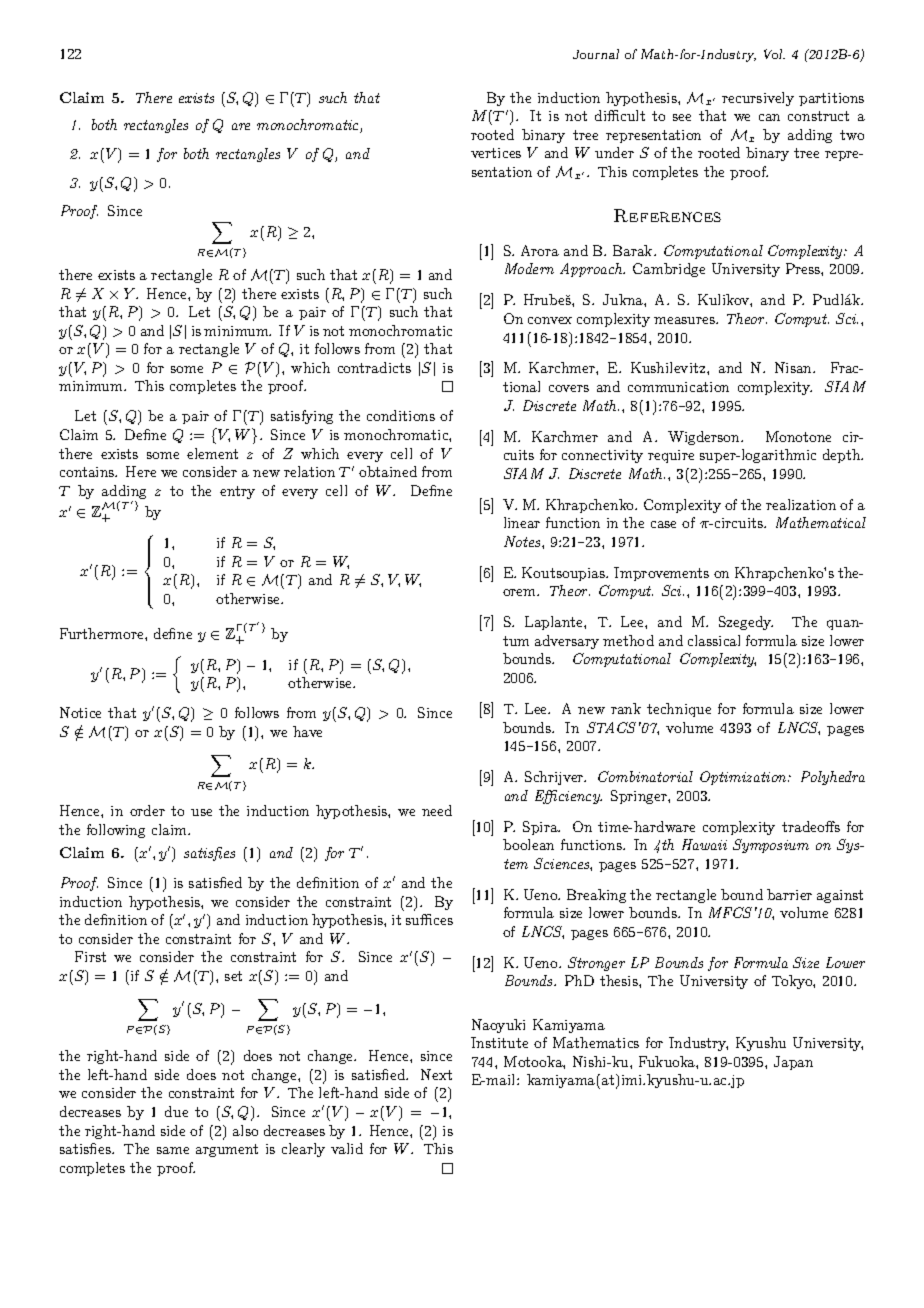 This page has width=924, height=1308. I want to click on Notice, so click(80, 712).
